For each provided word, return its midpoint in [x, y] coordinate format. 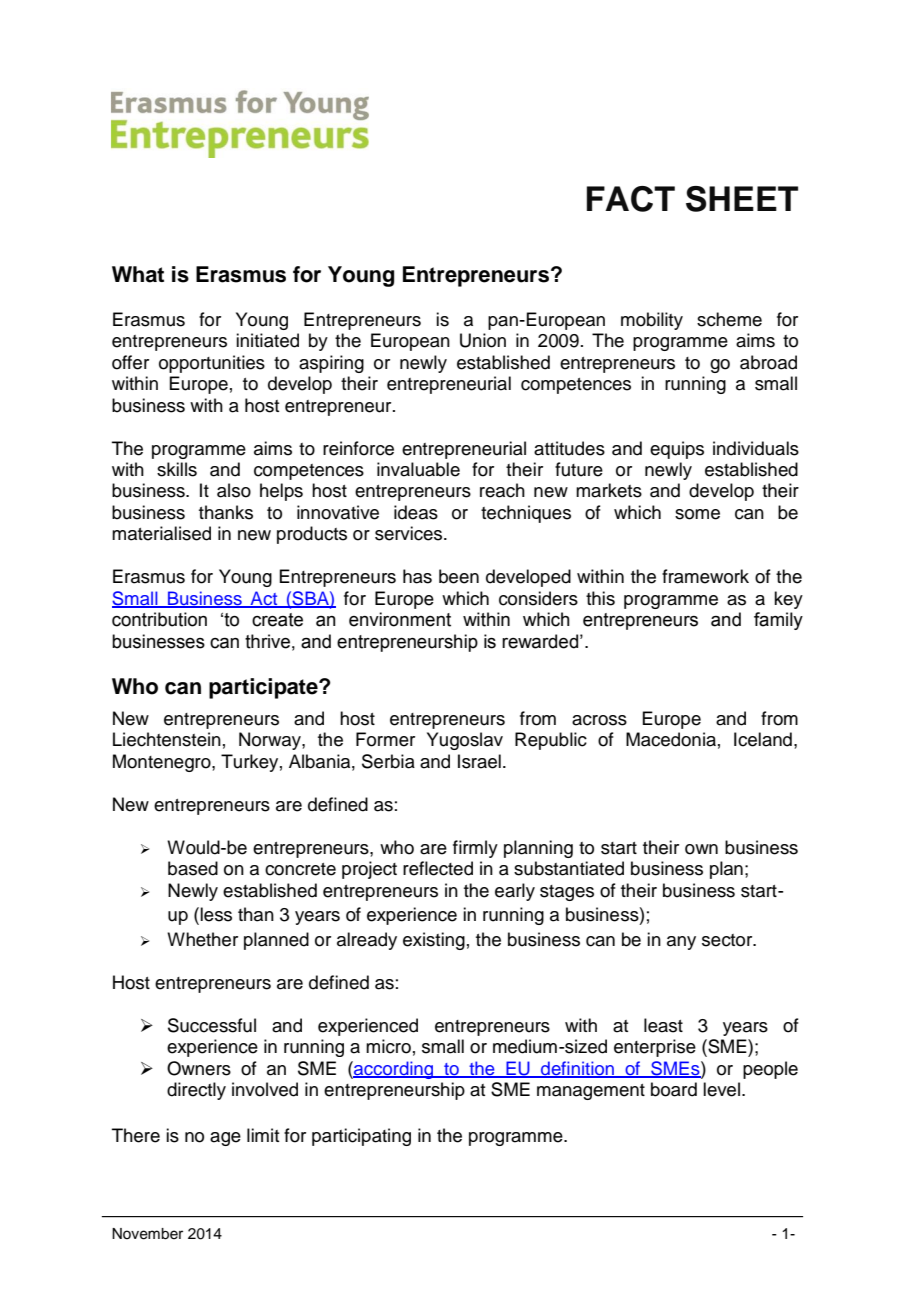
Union [483, 340]
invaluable [418, 469]
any [681, 943]
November [147, 1234]
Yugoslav [465, 741]
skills [177, 469]
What [138, 274]
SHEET [742, 199]
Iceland [763, 739]
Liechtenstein [167, 739]
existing [434, 941]
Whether [202, 939]
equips [677, 450]
